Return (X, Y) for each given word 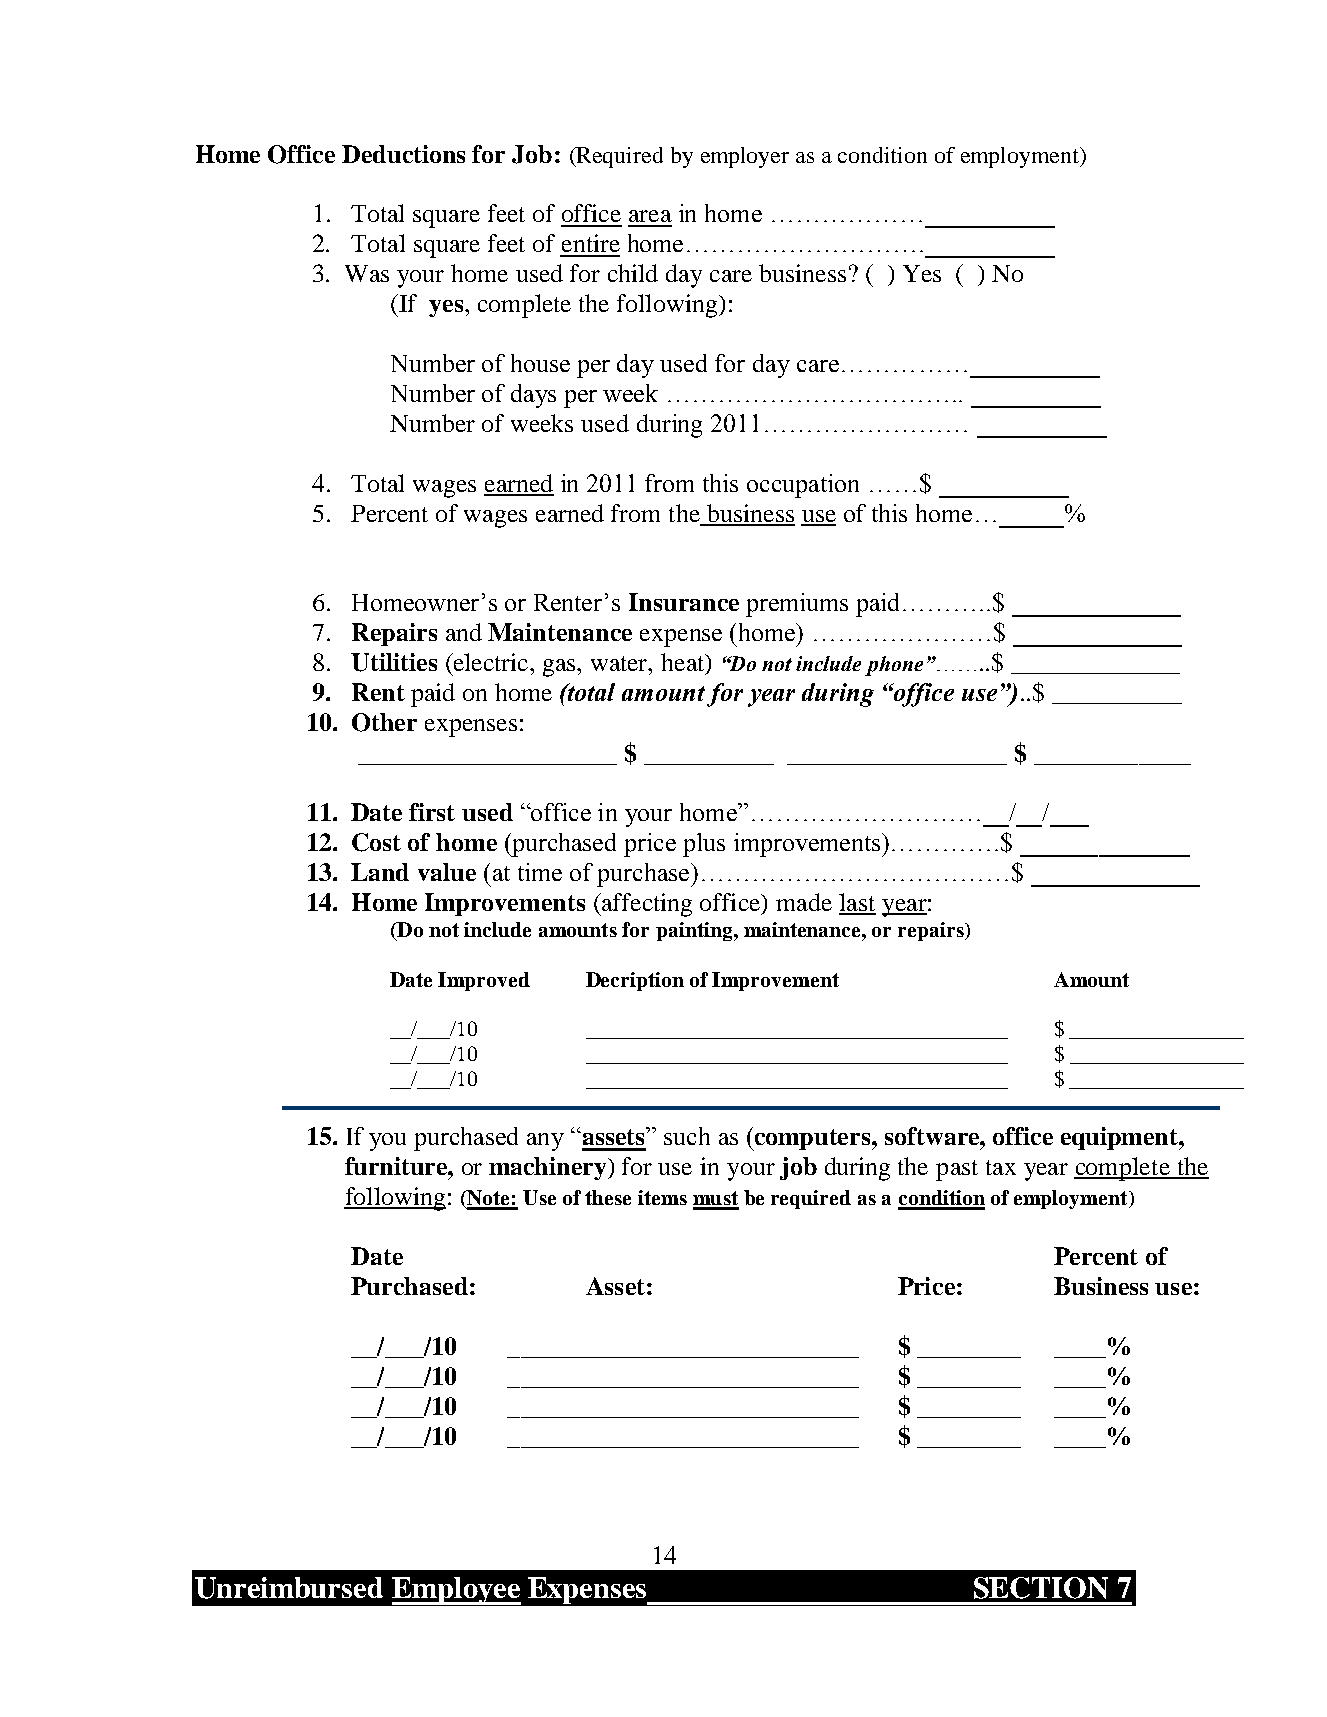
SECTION (1041, 1588)
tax (1001, 1167)
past (957, 1170)
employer (745, 157)
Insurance (684, 602)
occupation (803, 486)
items (662, 1197)
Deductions (403, 154)
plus (704, 845)
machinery (549, 1168)
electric (491, 662)
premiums (797, 605)
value (447, 872)
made (804, 902)
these (608, 1197)
